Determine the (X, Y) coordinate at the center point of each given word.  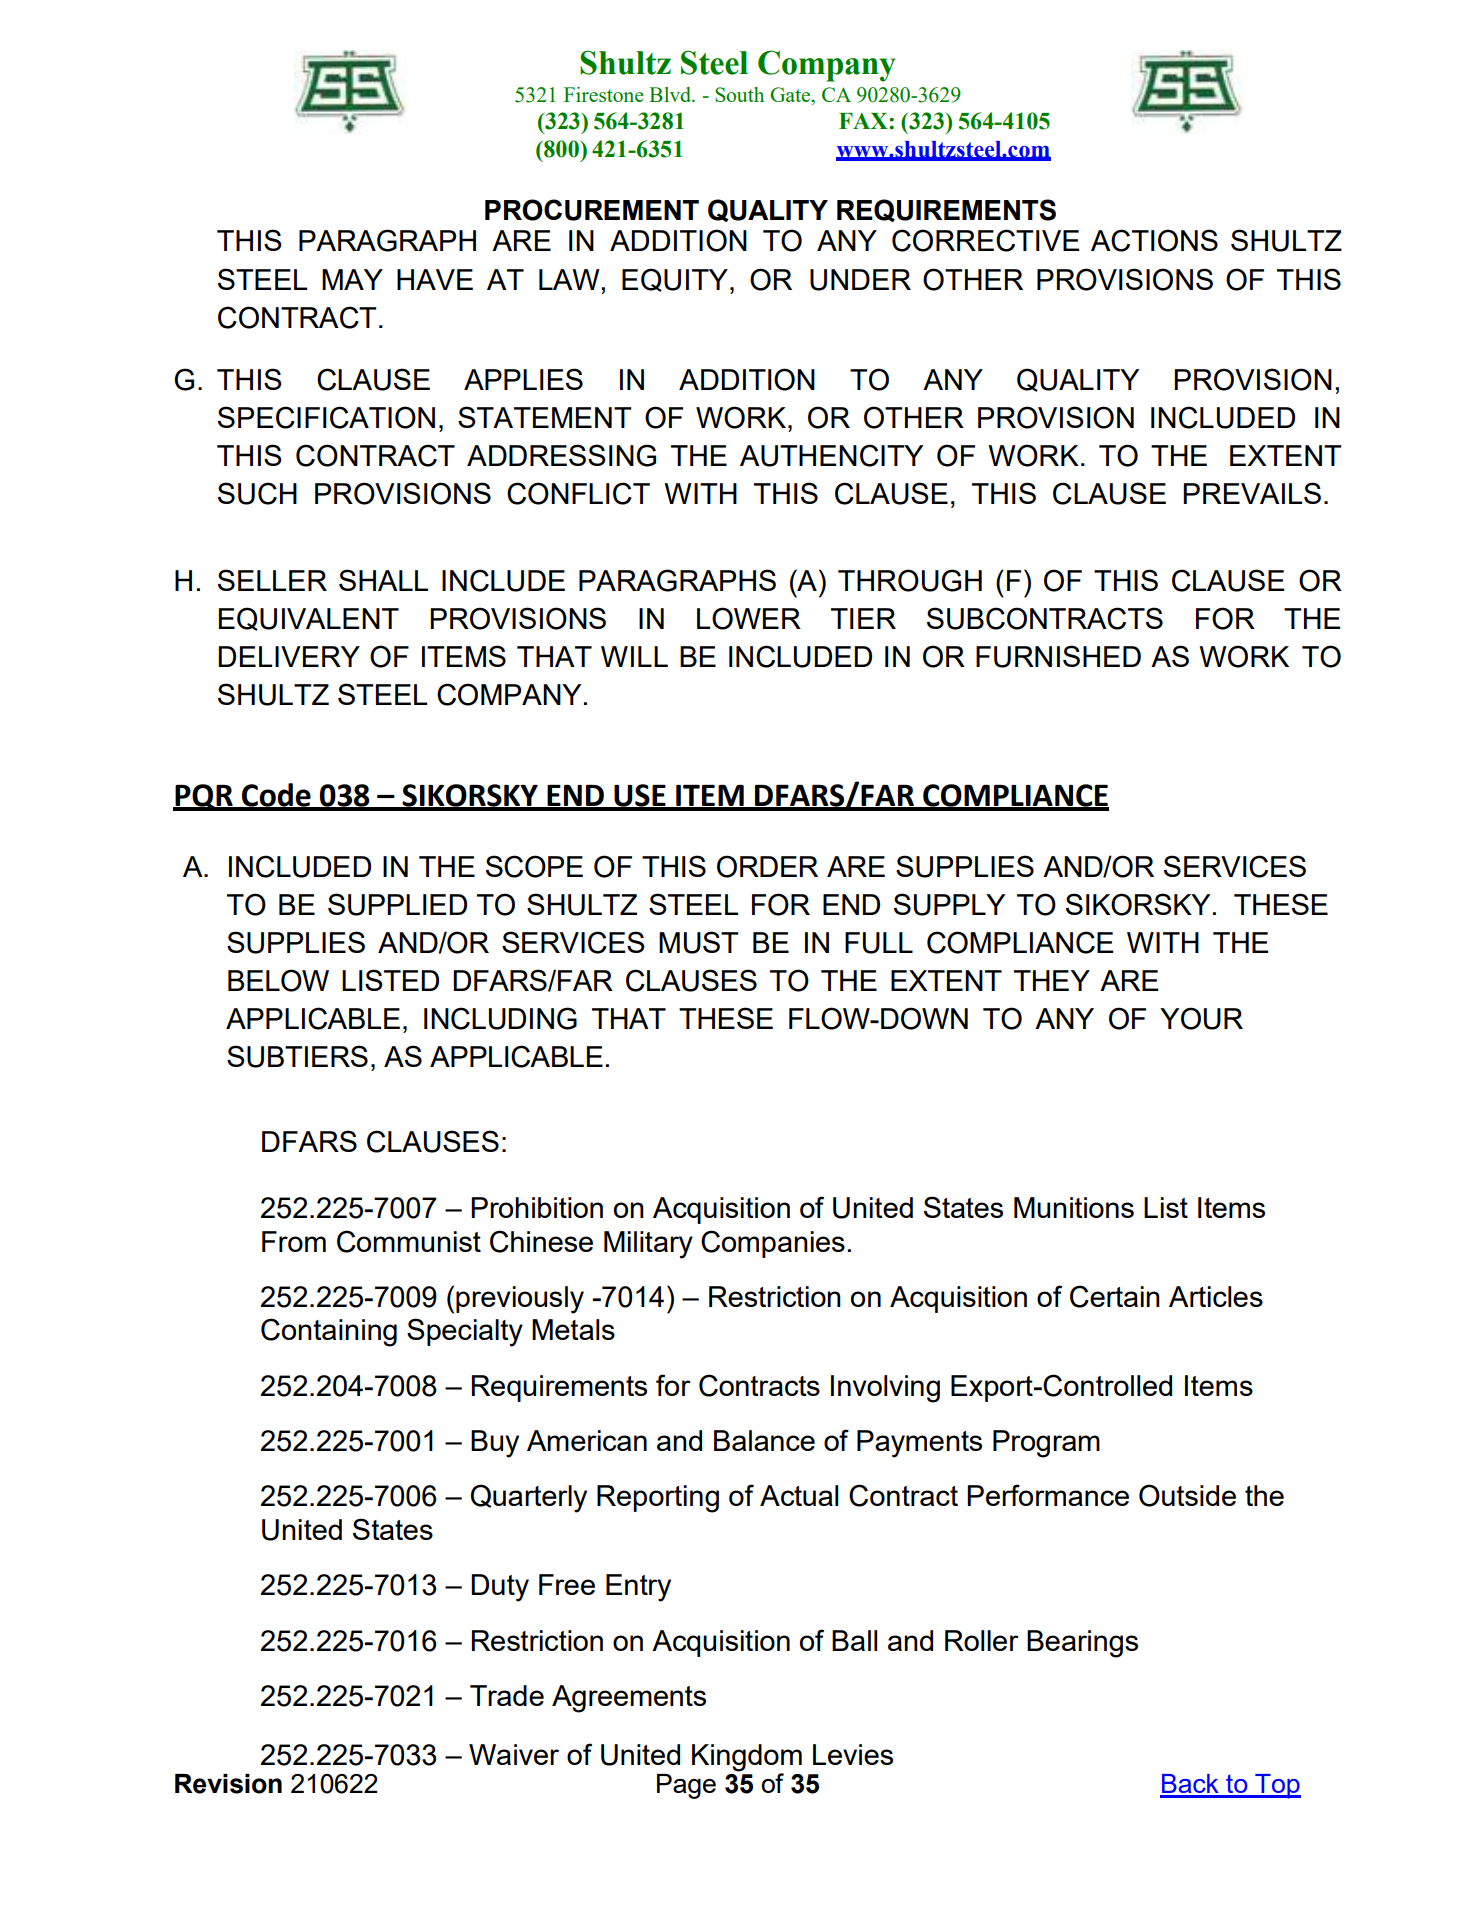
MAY (352, 279)
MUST (699, 942)
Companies (773, 1244)
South (739, 94)
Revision (228, 1784)
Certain (1115, 1296)
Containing (329, 1332)
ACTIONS (1154, 240)
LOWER (749, 618)
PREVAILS (1252, 493)
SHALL (383, 580)
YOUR (1201, 1018)
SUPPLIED (397, 904)
